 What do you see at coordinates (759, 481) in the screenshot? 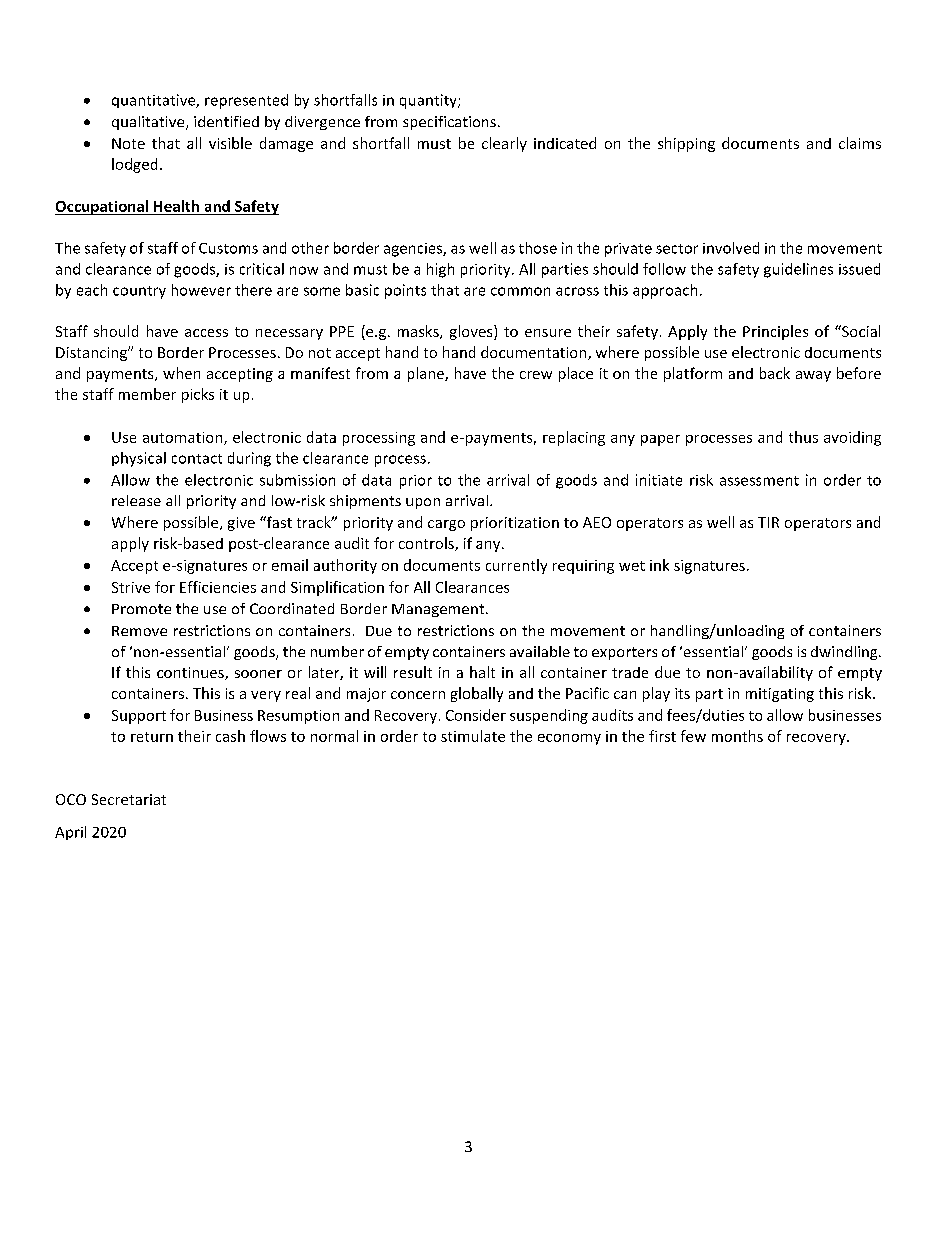
I see `assessment` at bounding box center [759, 481].
